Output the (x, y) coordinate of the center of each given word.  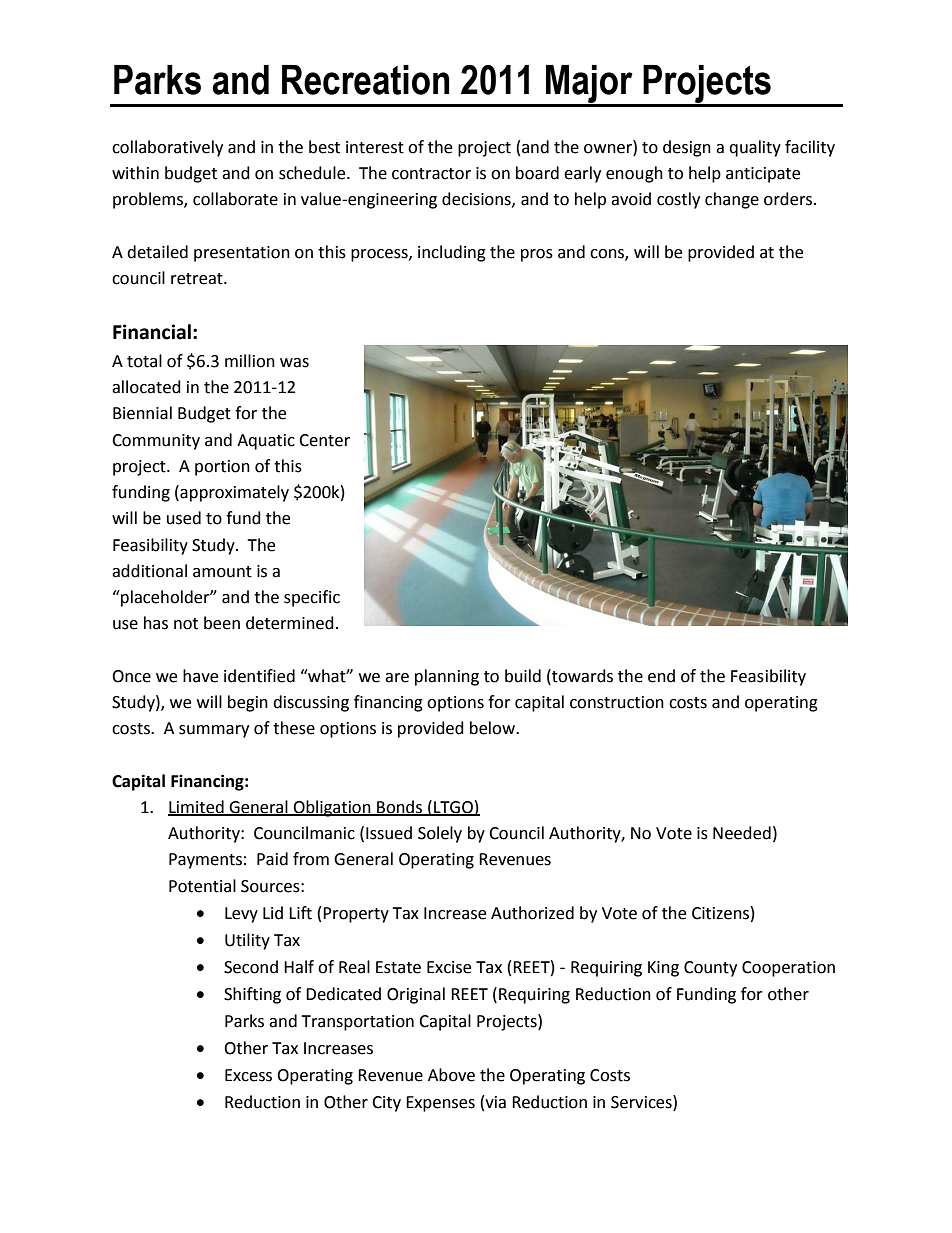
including (452, 253)
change (732, 200)
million (250, 361)
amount (222, 572)
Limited (197, 807)
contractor (431, 174)
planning (447, 677)
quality (755, 148)
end (661, 676)
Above (451, 1075)
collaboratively (167, 148)
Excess (248, 1075)
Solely (440, 834)
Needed (742, 833)
